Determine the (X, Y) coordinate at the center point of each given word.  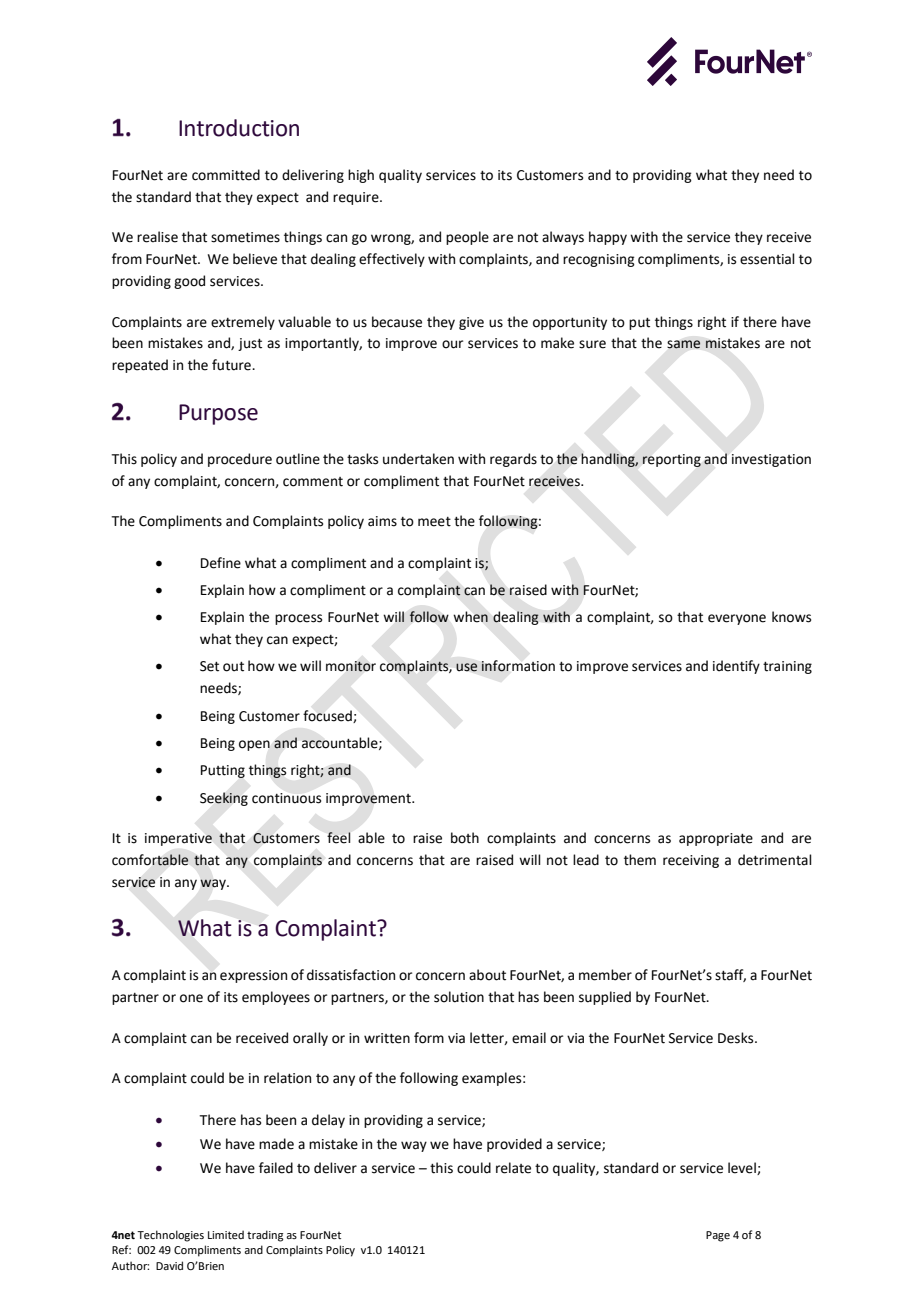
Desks (737, 1038)
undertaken (418, 459)
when (470, 617)
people (467, 238)
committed (226, 175)
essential (767, 259)
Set (209, 666)
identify (736, 667)
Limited (226, 1234)
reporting (671, 460)
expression (253, 976)
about (487, 975)
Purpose (218, 414)
